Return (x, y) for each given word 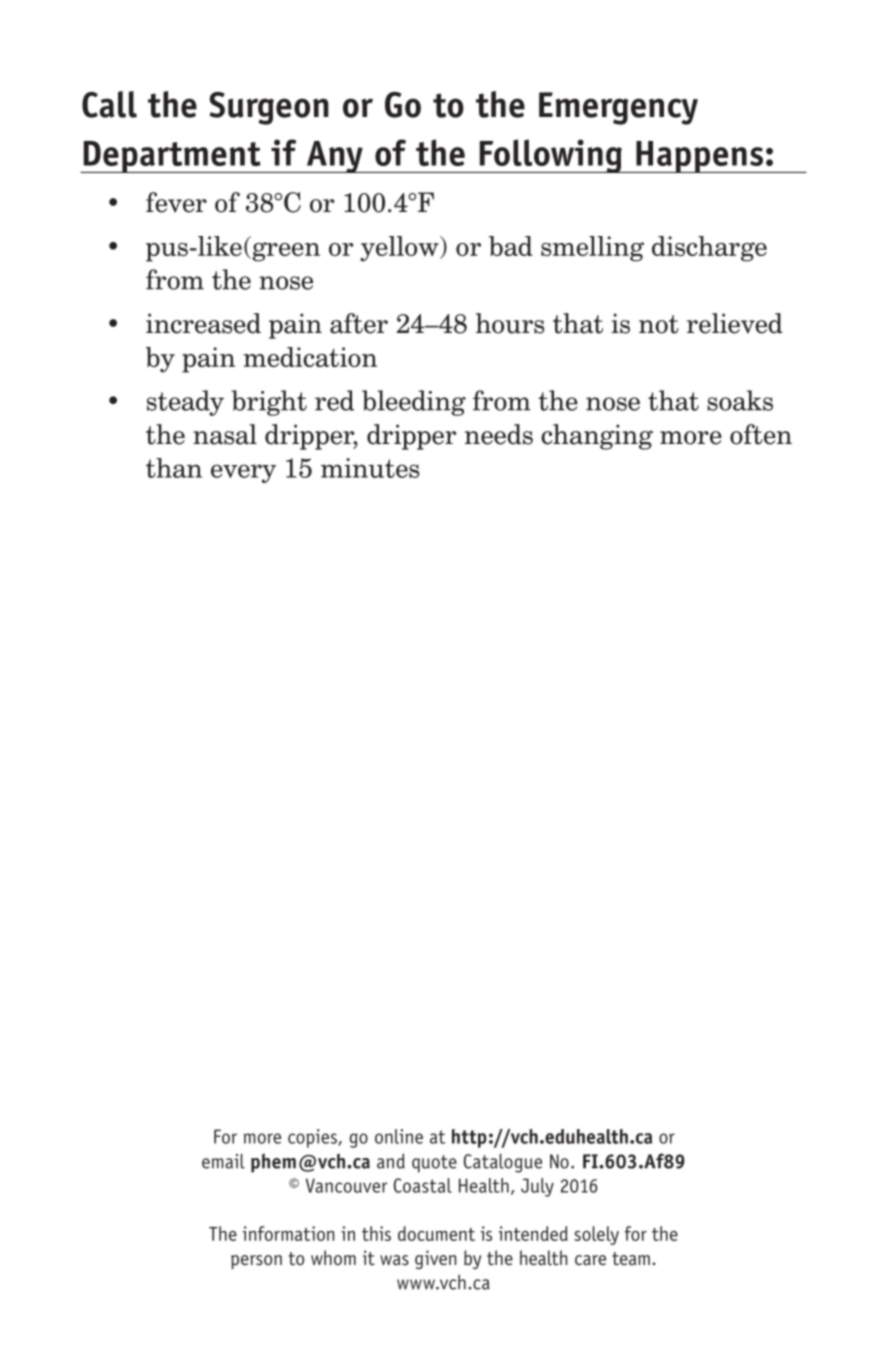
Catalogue (503, 1163)
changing (597, 437)
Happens (699, 157)
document (436, 1233)
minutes (370, 468)
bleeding (414, 403)
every (243, 473)
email (223, 1161)
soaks (740, 400)
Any (335, 157)
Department (172, 157)
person (256, 1262)
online (399, 1136)
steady (185, 403)
